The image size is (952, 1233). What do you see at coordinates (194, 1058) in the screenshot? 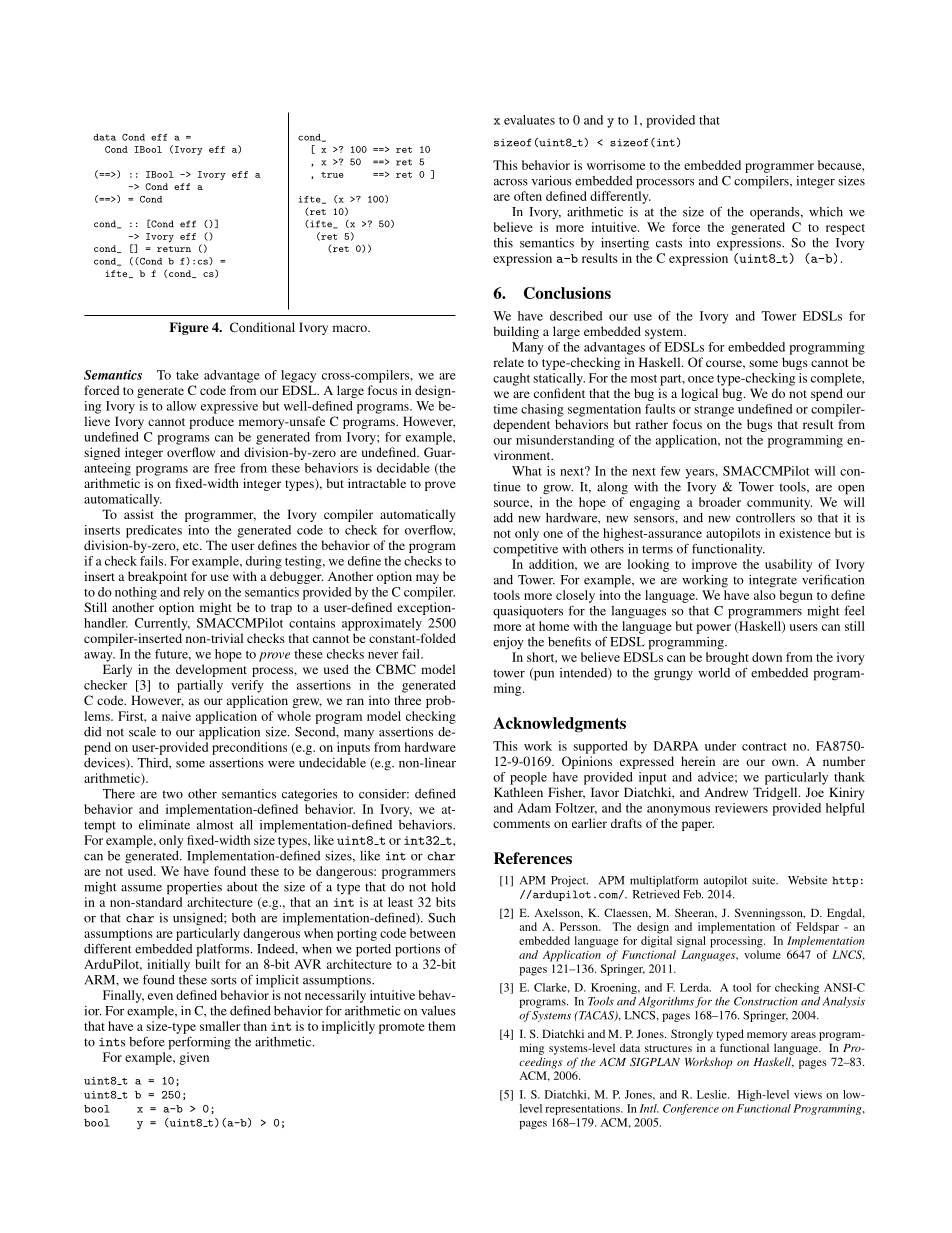
I see `given` at bounding box center [194, 1058].
